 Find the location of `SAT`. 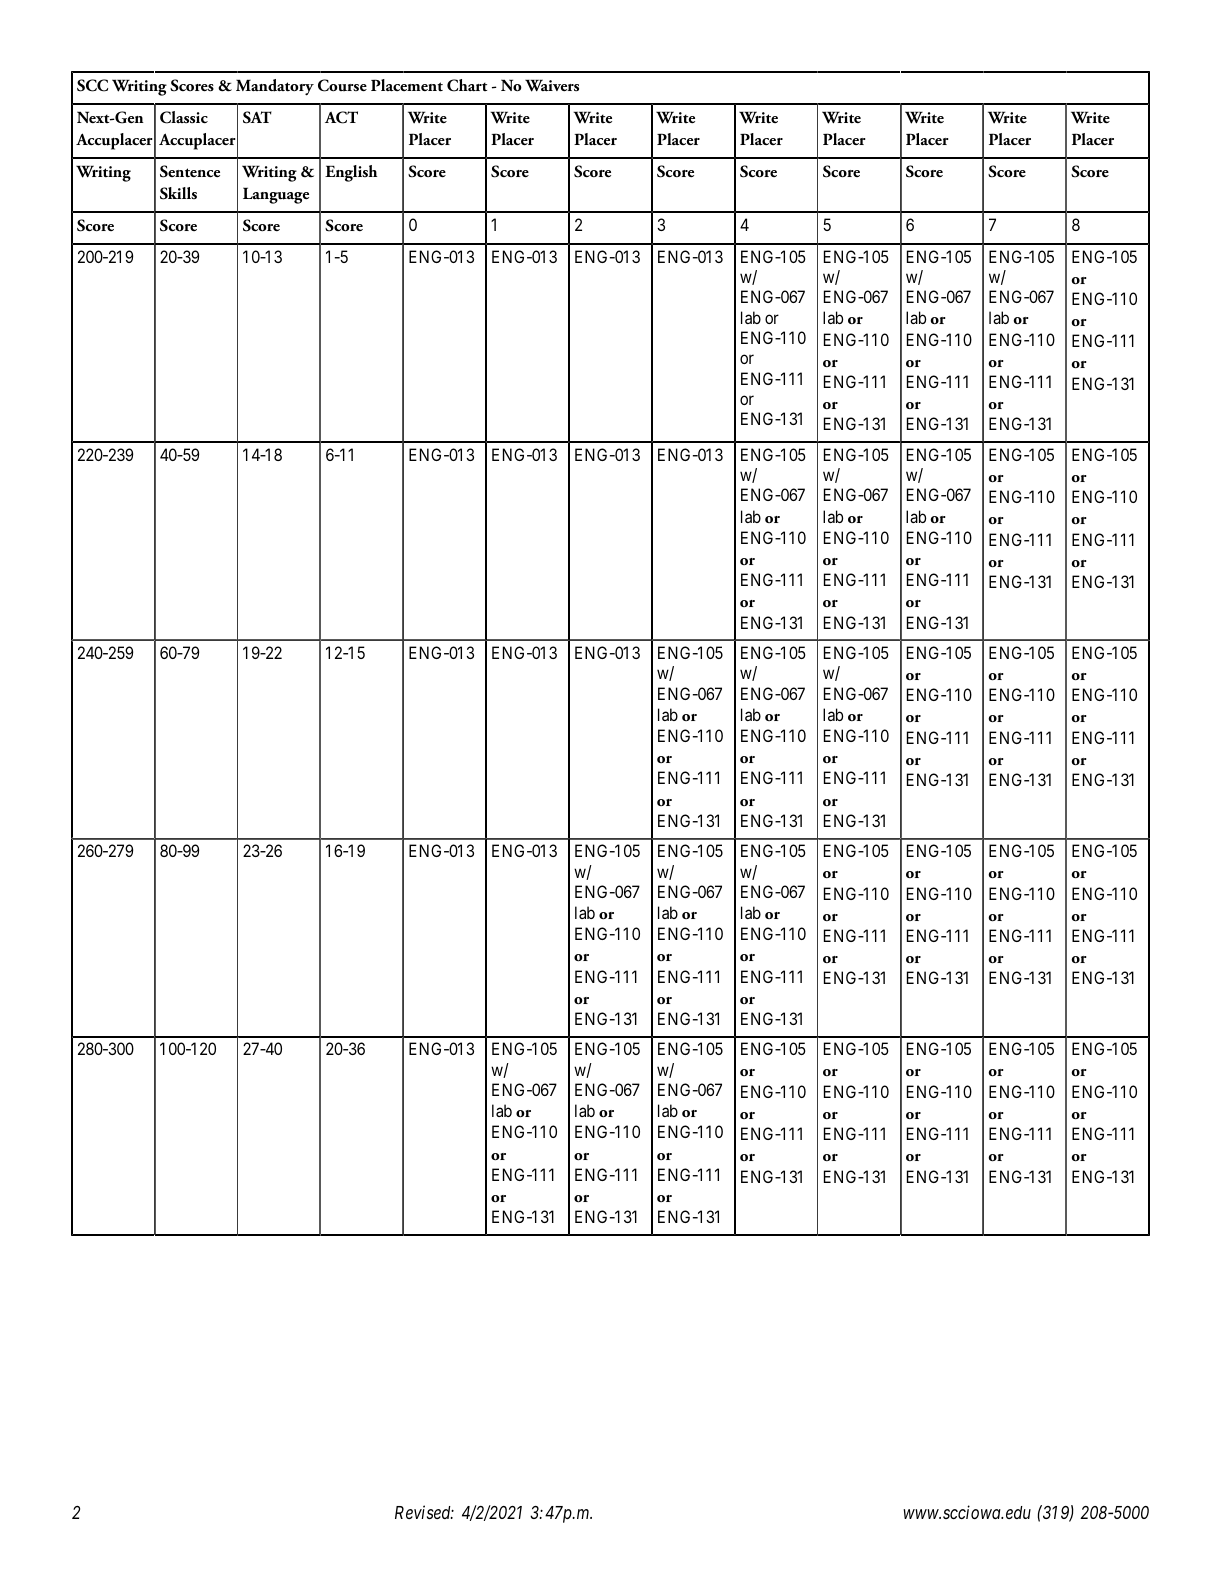

SAT is located at coordinates (257, 117).
